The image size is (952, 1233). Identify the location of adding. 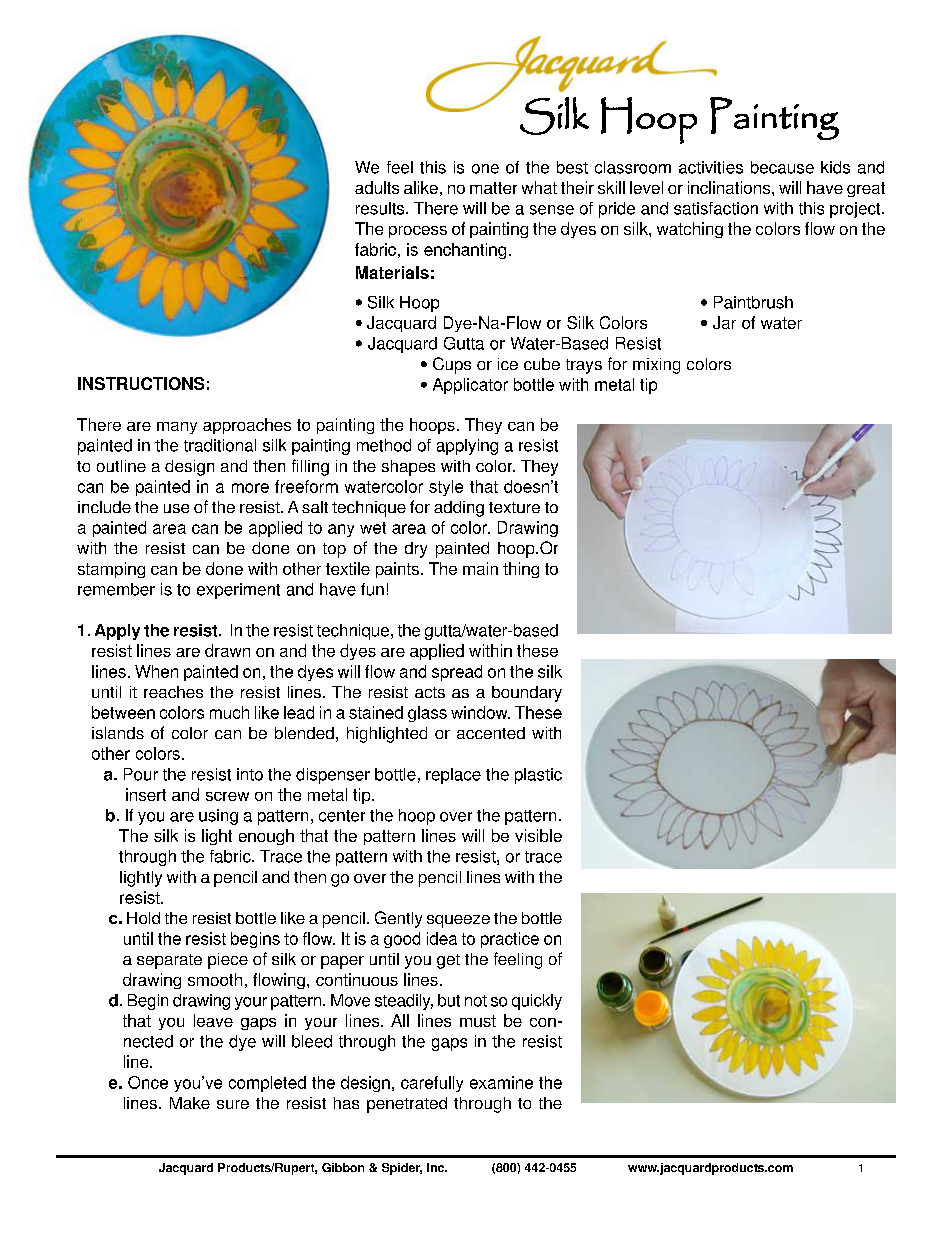
(459, 509).
